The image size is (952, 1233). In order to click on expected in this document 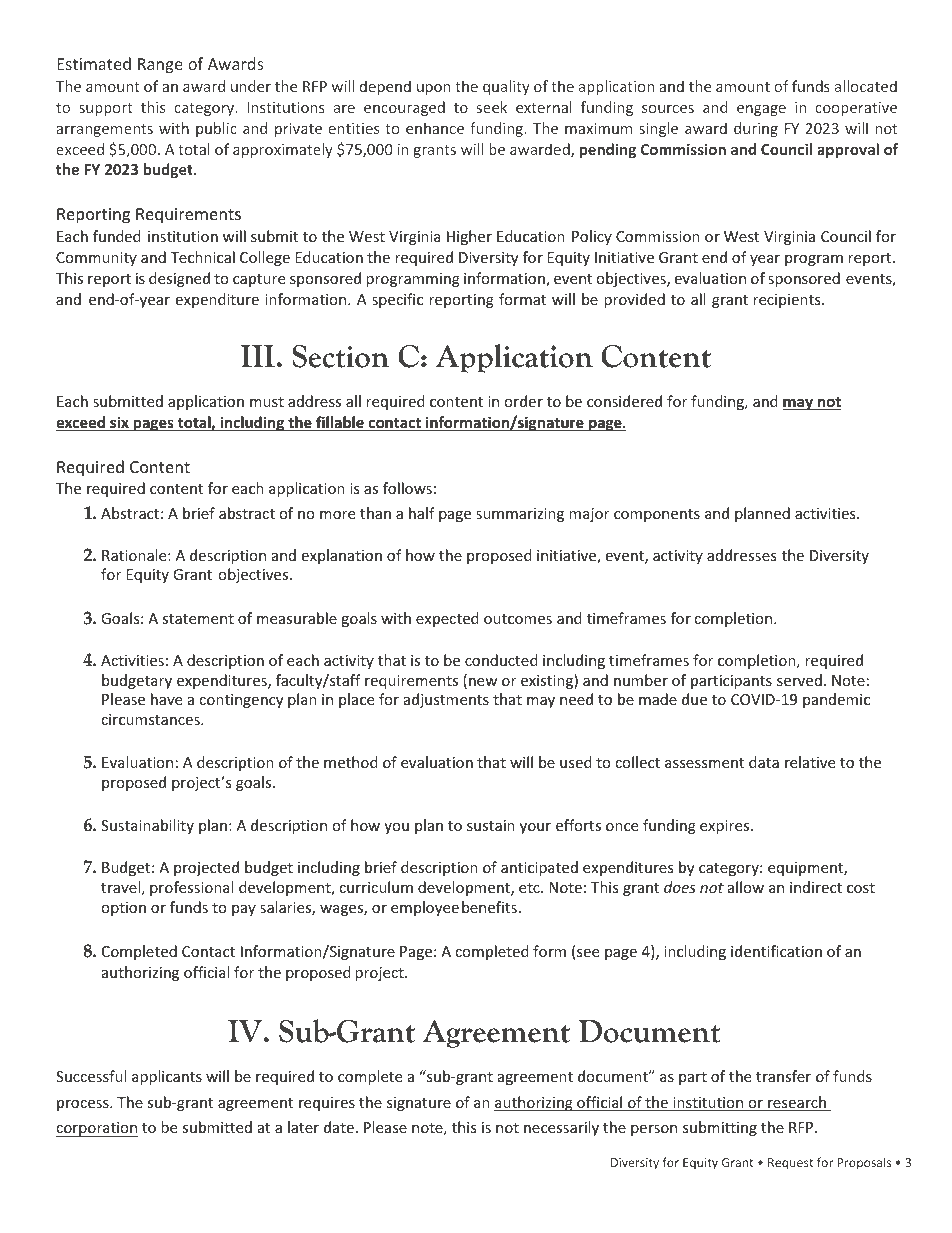, I will do `click(447, 619)`.
